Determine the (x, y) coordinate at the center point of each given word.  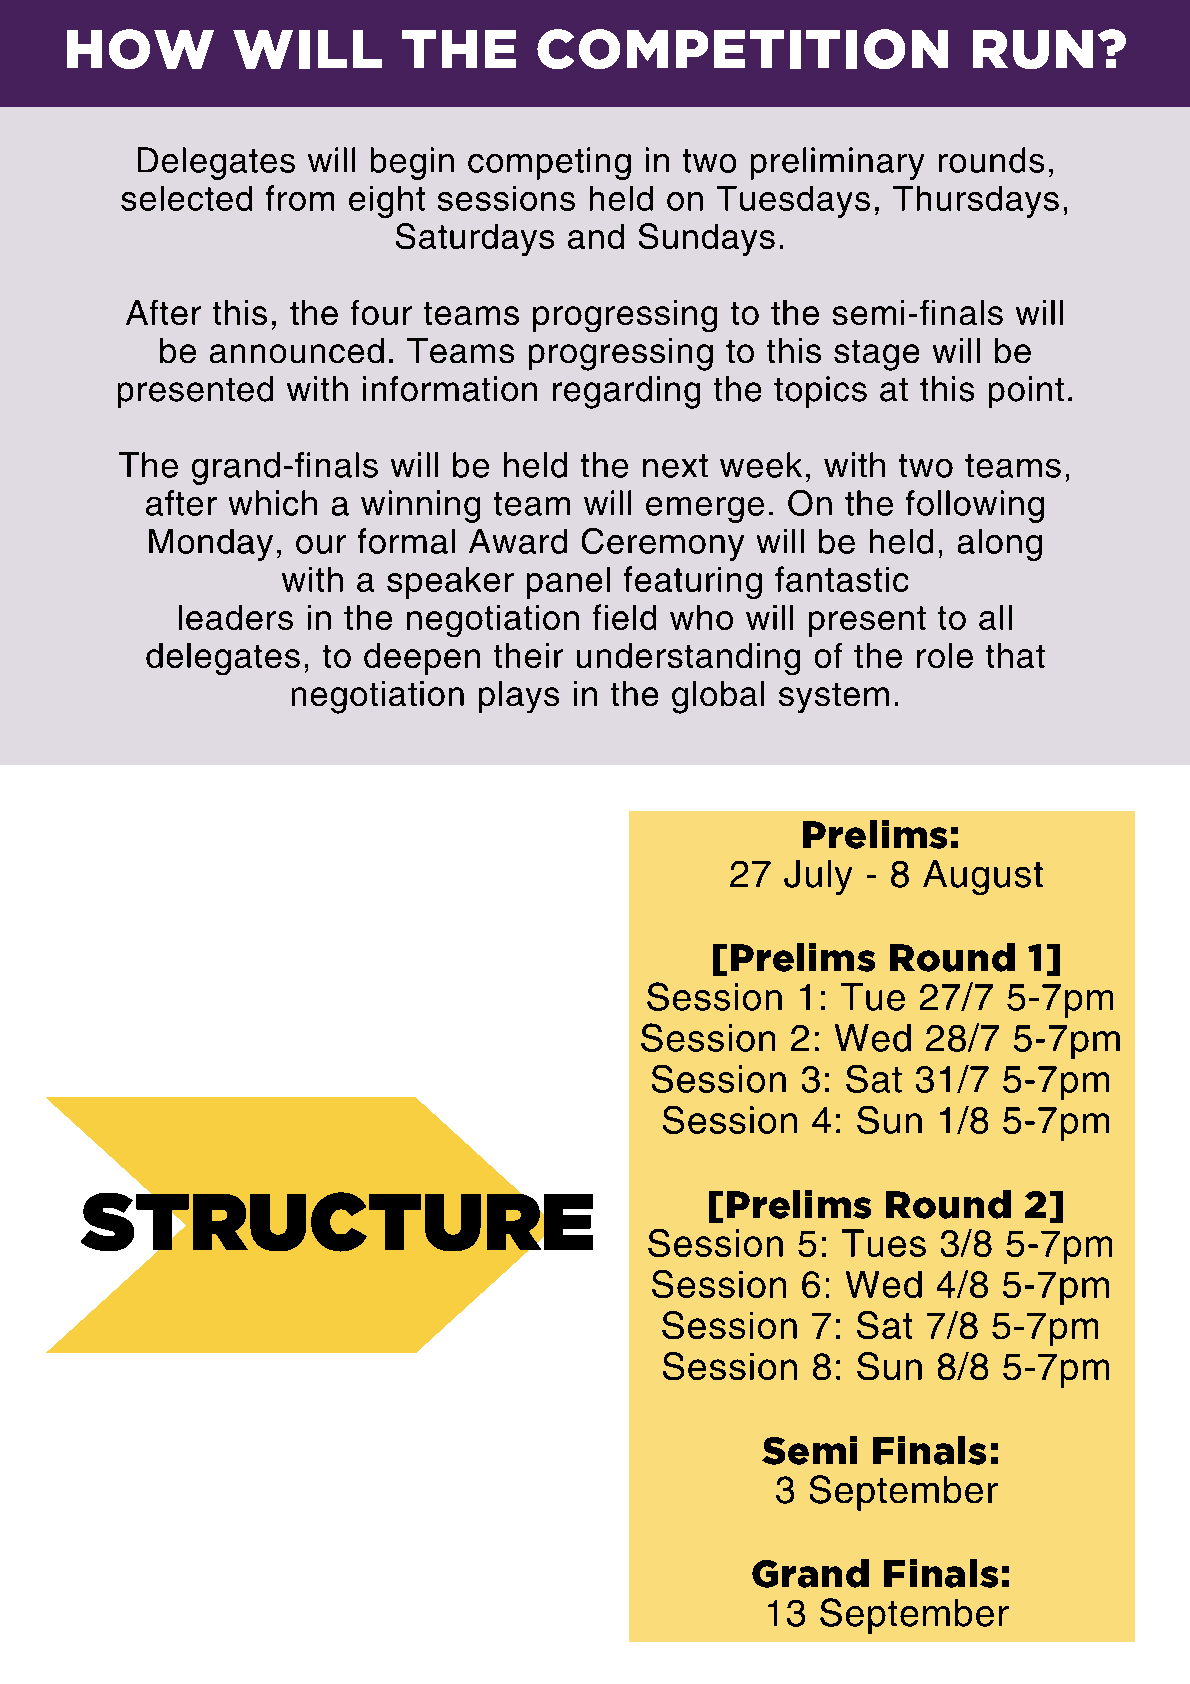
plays (519, 697)
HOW (140, 49)
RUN (1033, 49)
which (273, 503)
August (983, 877)
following (975, 506)
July (818, 877)
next (675, 466)
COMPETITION (742, 49)
